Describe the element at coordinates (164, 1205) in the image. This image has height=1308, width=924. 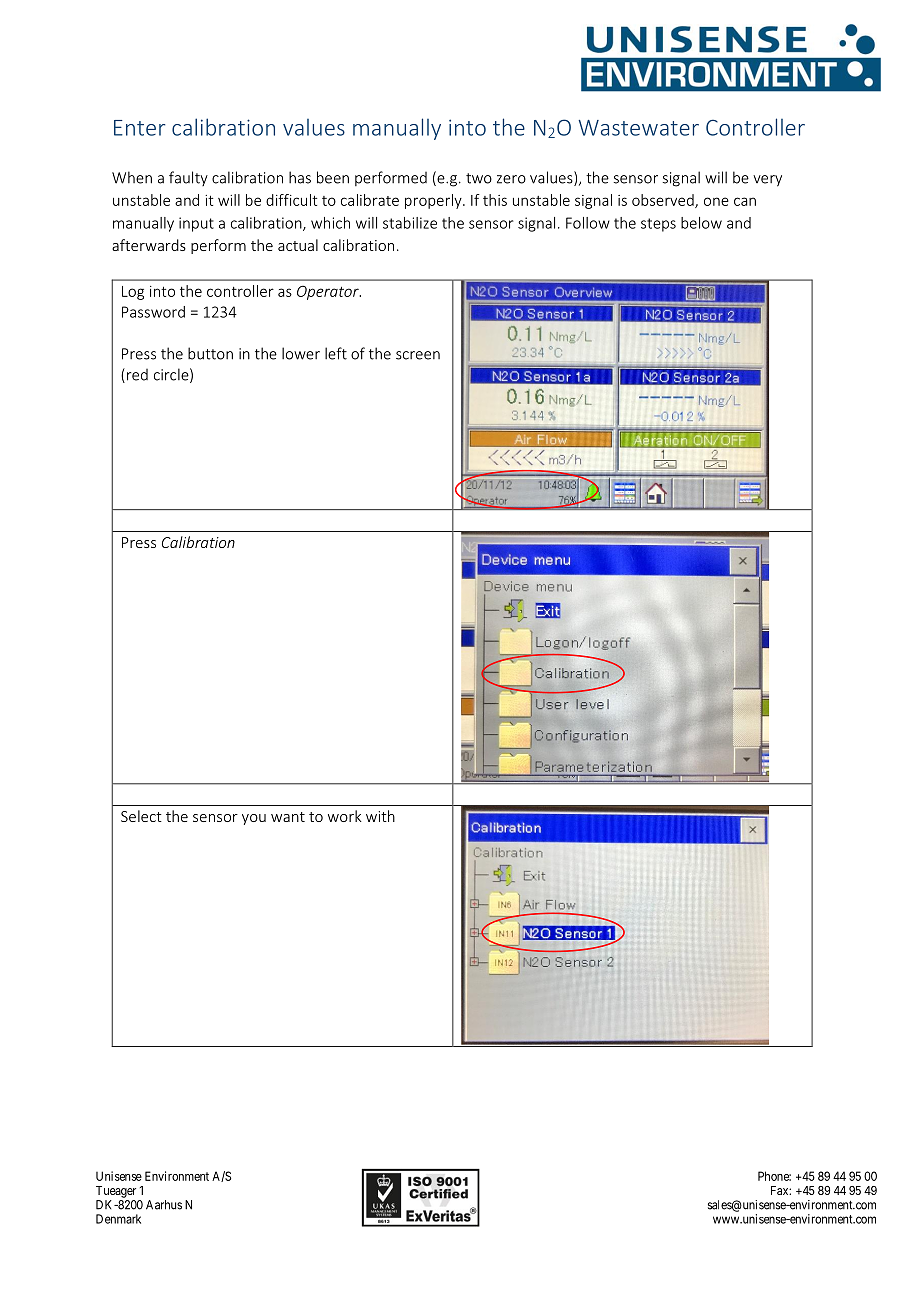
I see `Aarhus` at that location.
